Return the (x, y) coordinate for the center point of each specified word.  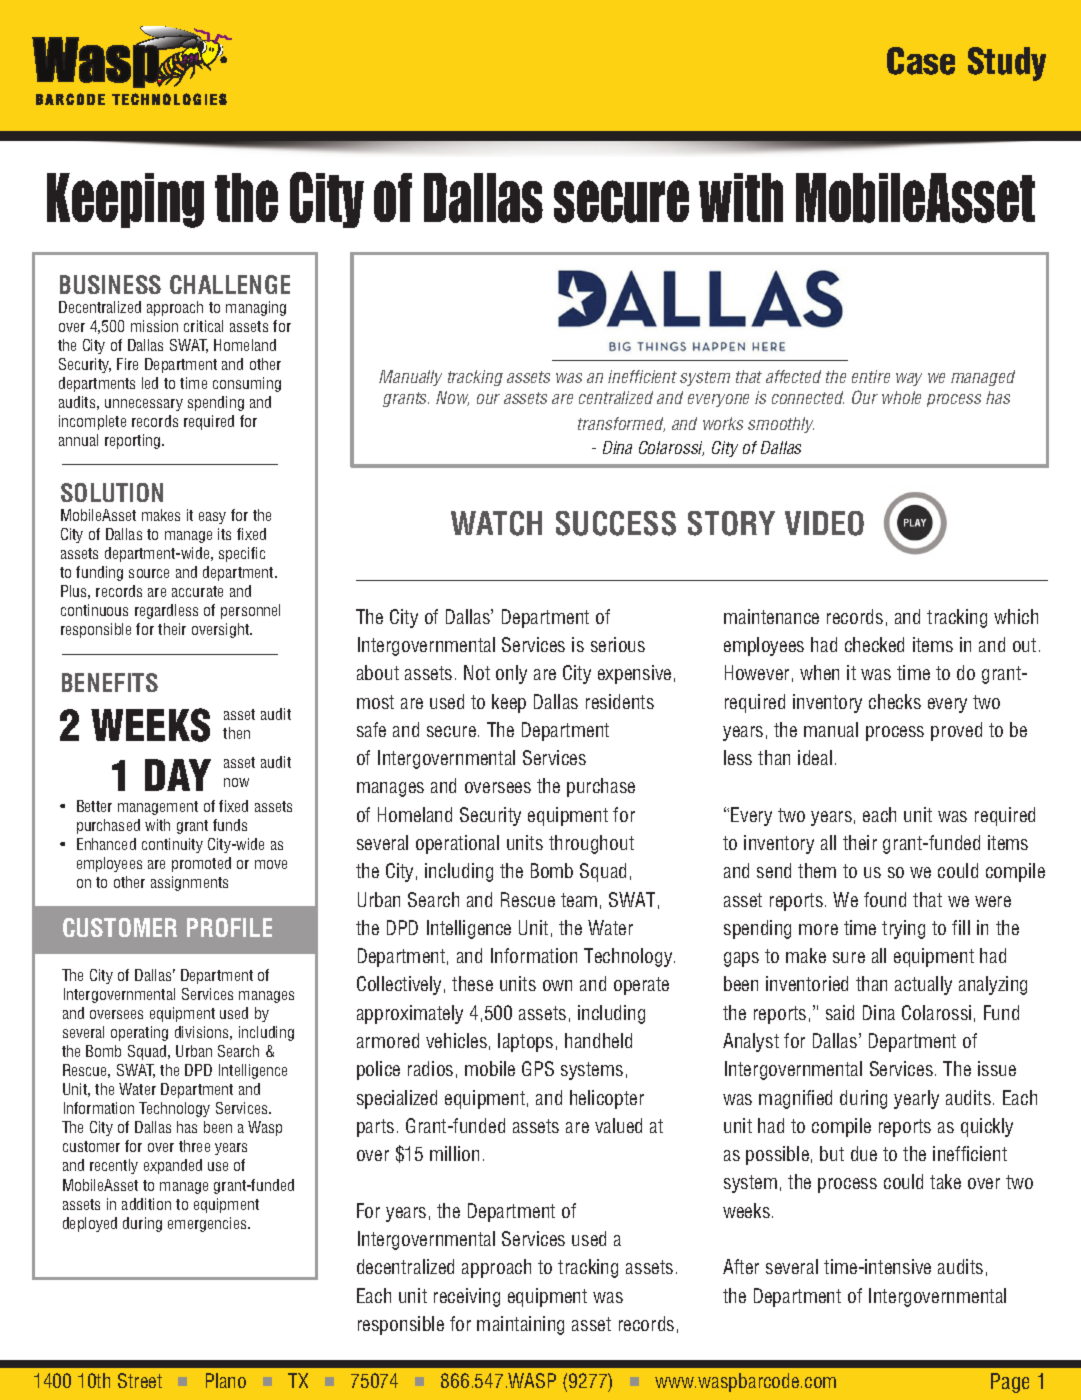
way (909, 379)
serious (618, 644)
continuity (172, 845)
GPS (538, 1068)
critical (203, 326)
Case (921, 61)
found (885, 899)
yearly (916, 1099)
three (194, 1146)
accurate (197, 591)
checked (874, 644)
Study (1007, 64)
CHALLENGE (230, 284)
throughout (591, 844)
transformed (621, 424)
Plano (226, 1380)
